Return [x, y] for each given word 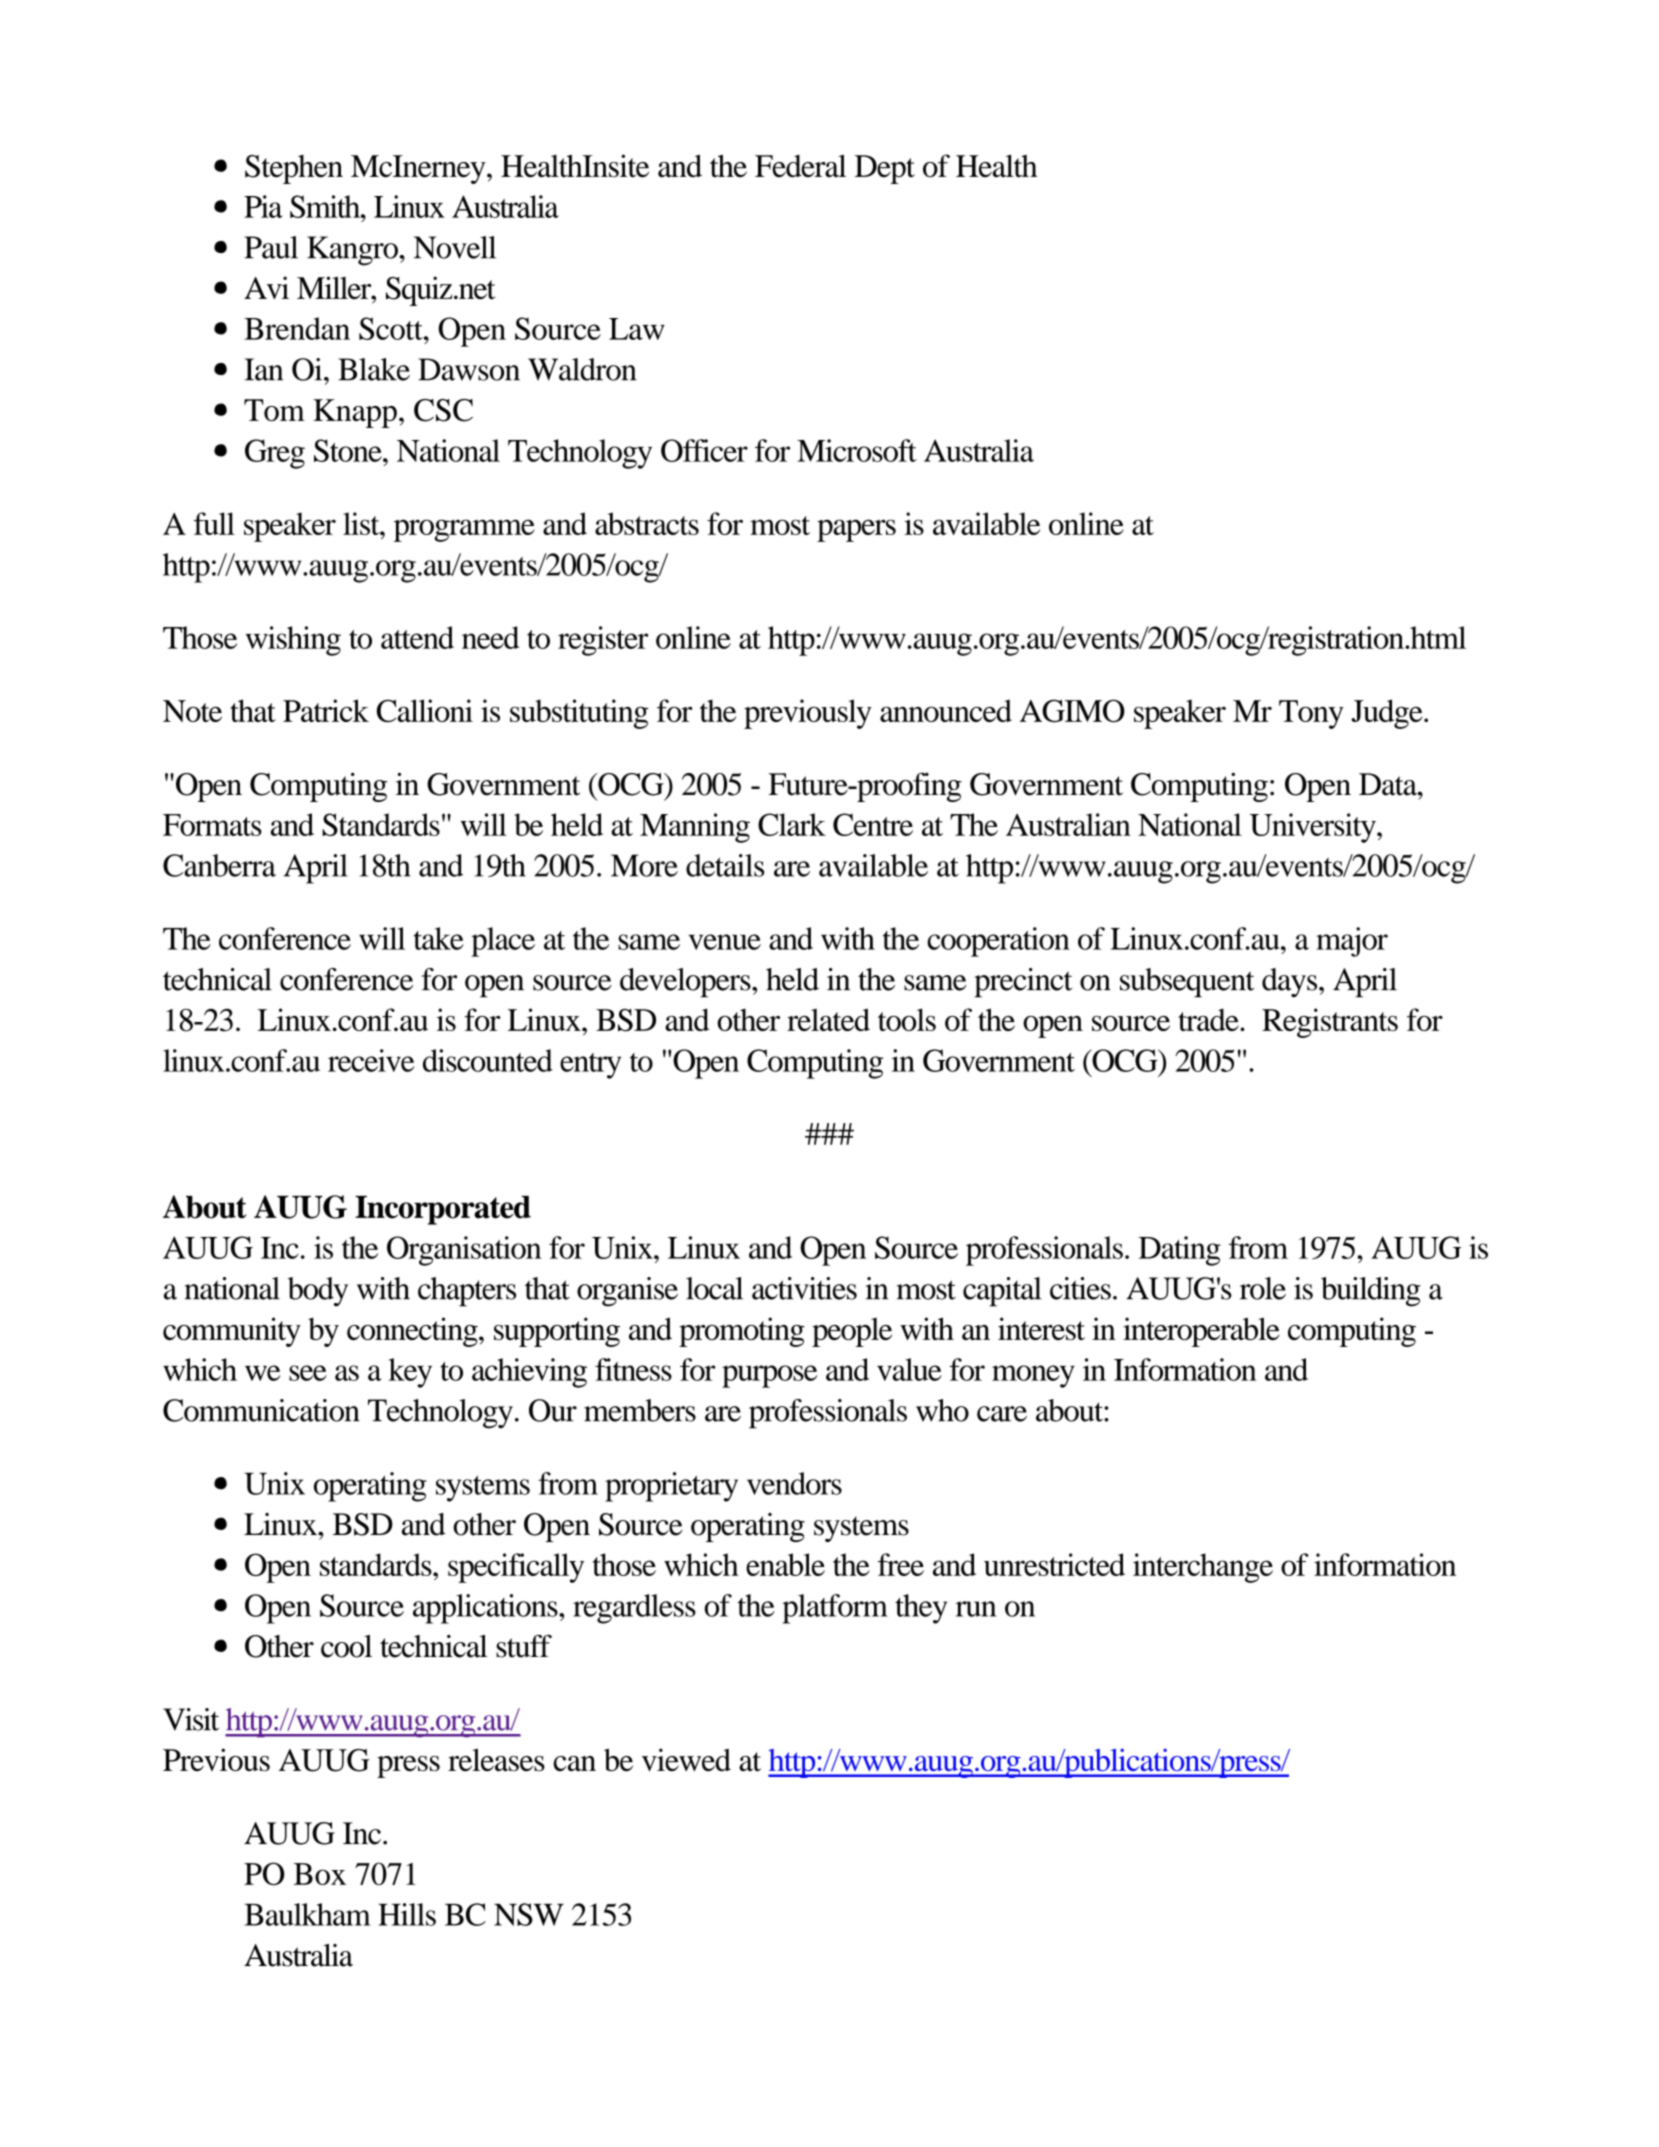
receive [371, 1060]
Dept [885, 169]
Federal [800, 166]
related [828, 1019]
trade [1209, 1019]
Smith [326, 206]
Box [320, 1874]
